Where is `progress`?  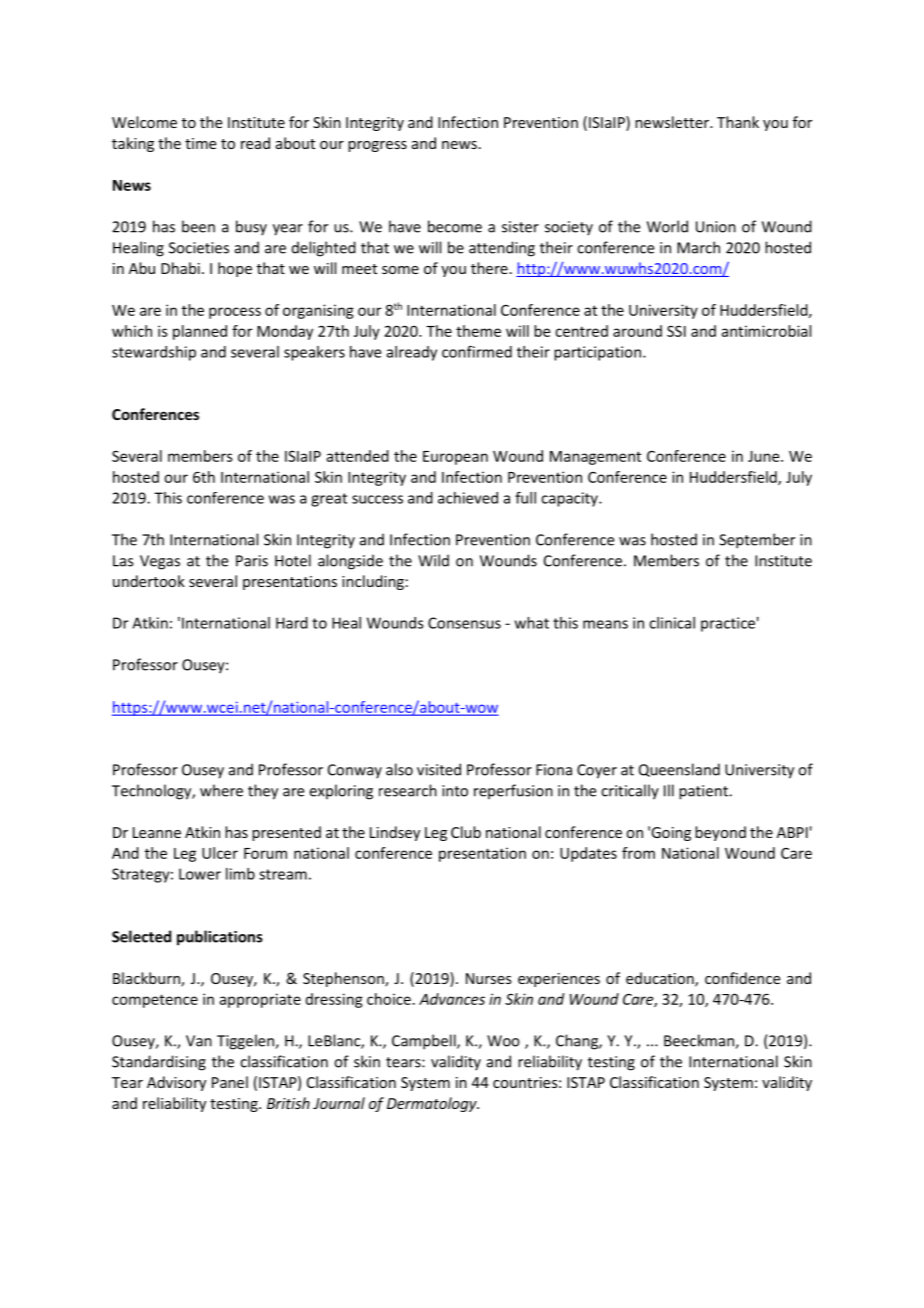
progress is located at coordinates (377, 146).
